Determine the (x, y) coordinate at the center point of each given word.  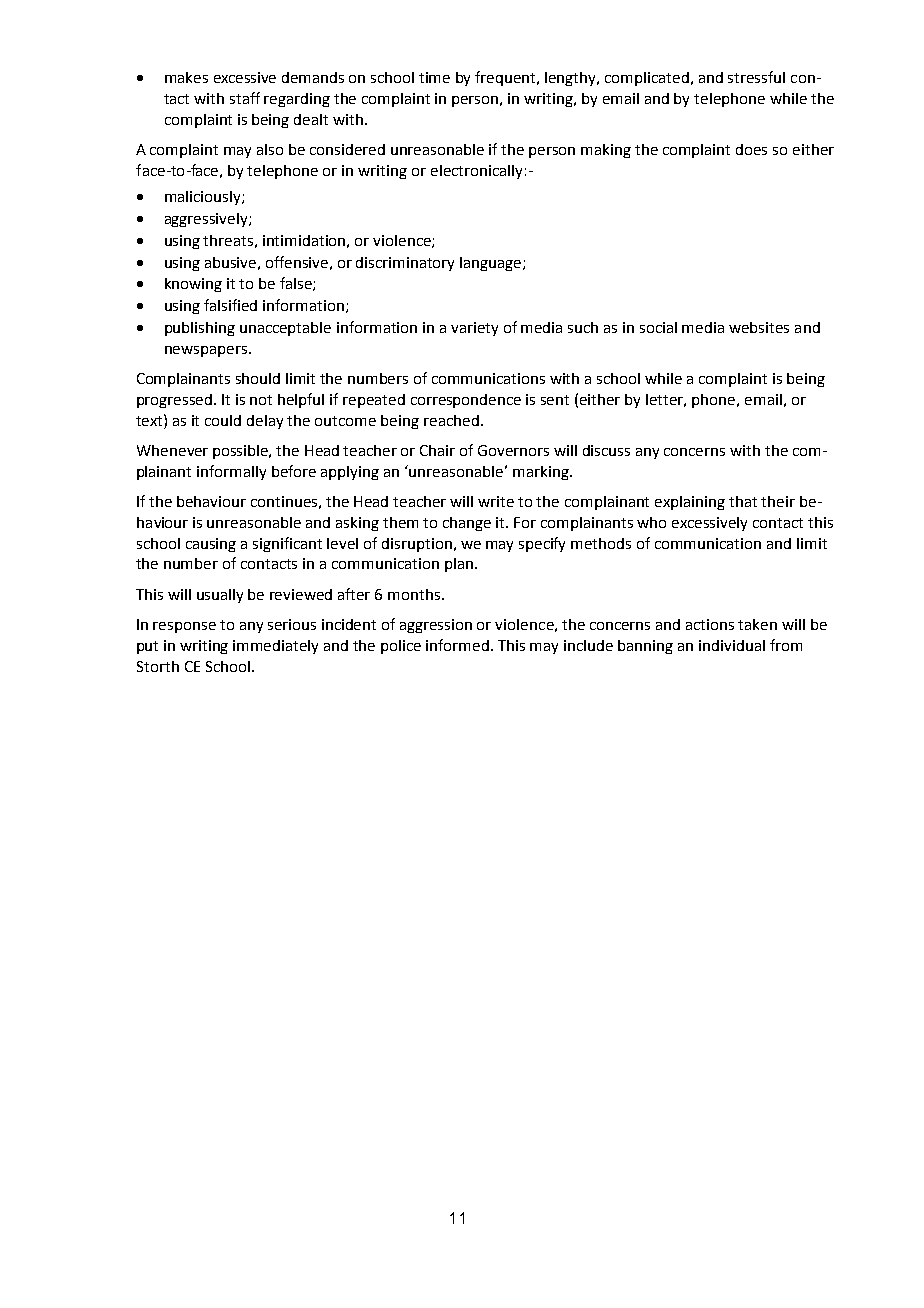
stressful (756, 77)
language (492, 264)
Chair (437, 450)
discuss (606, 450)
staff (245, 98)
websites (759, 327)
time (434, 77)
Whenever (172, 450)
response (184, 627)
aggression (436, 626)
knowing (193, 285)
